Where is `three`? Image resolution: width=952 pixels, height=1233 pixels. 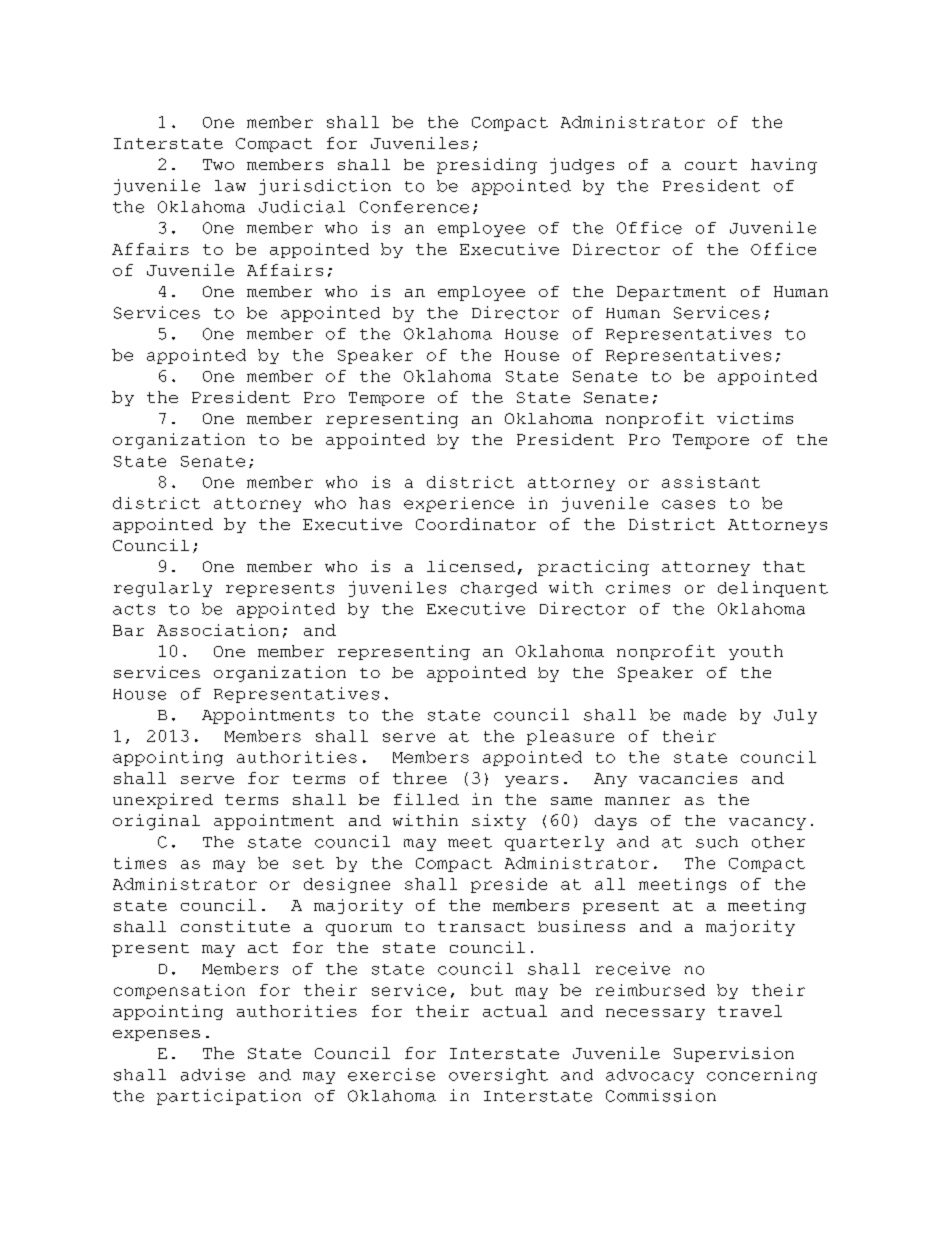 three is located at coordinates (420, 778).
